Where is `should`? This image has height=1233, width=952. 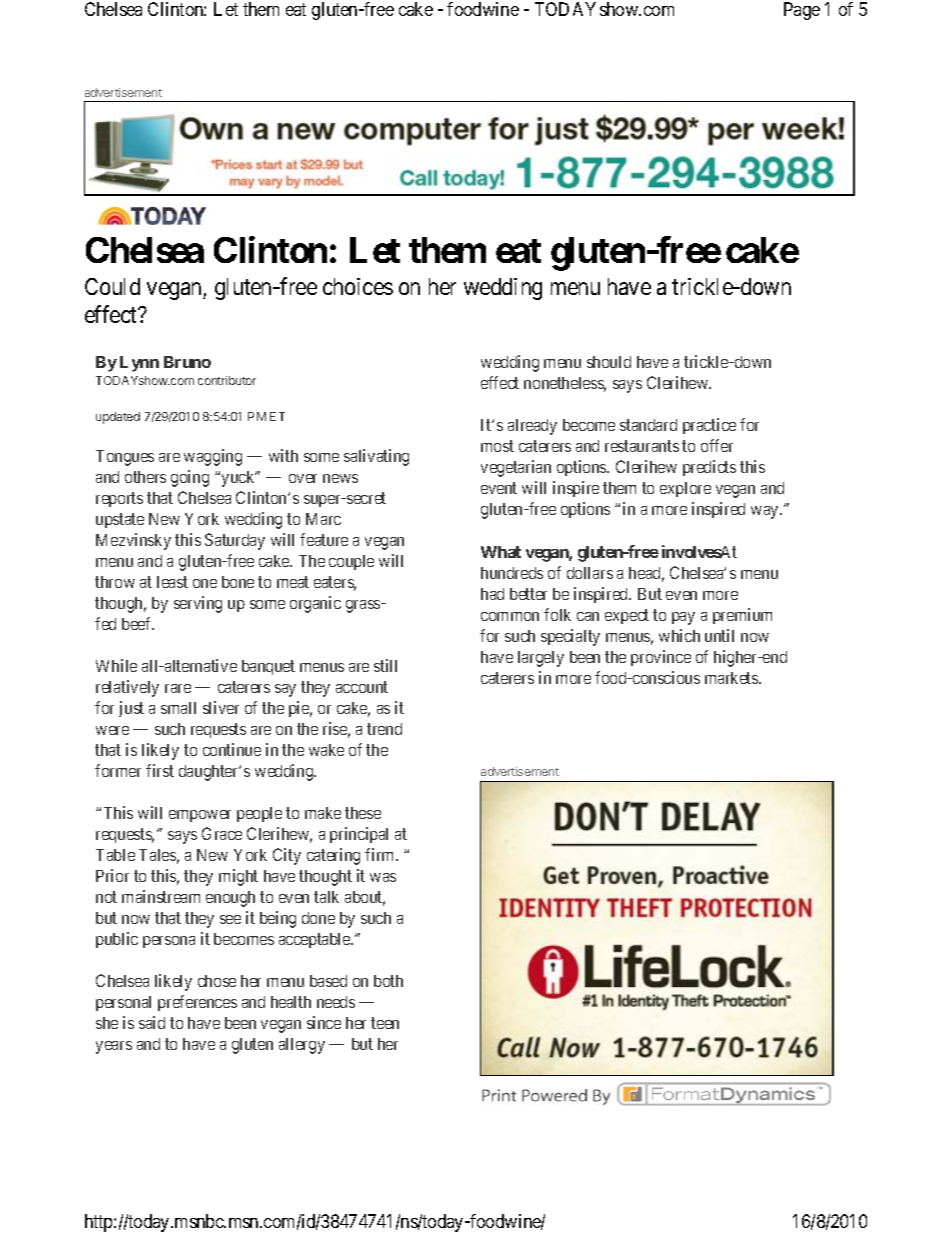 should is located at coordinates (609, 362).
